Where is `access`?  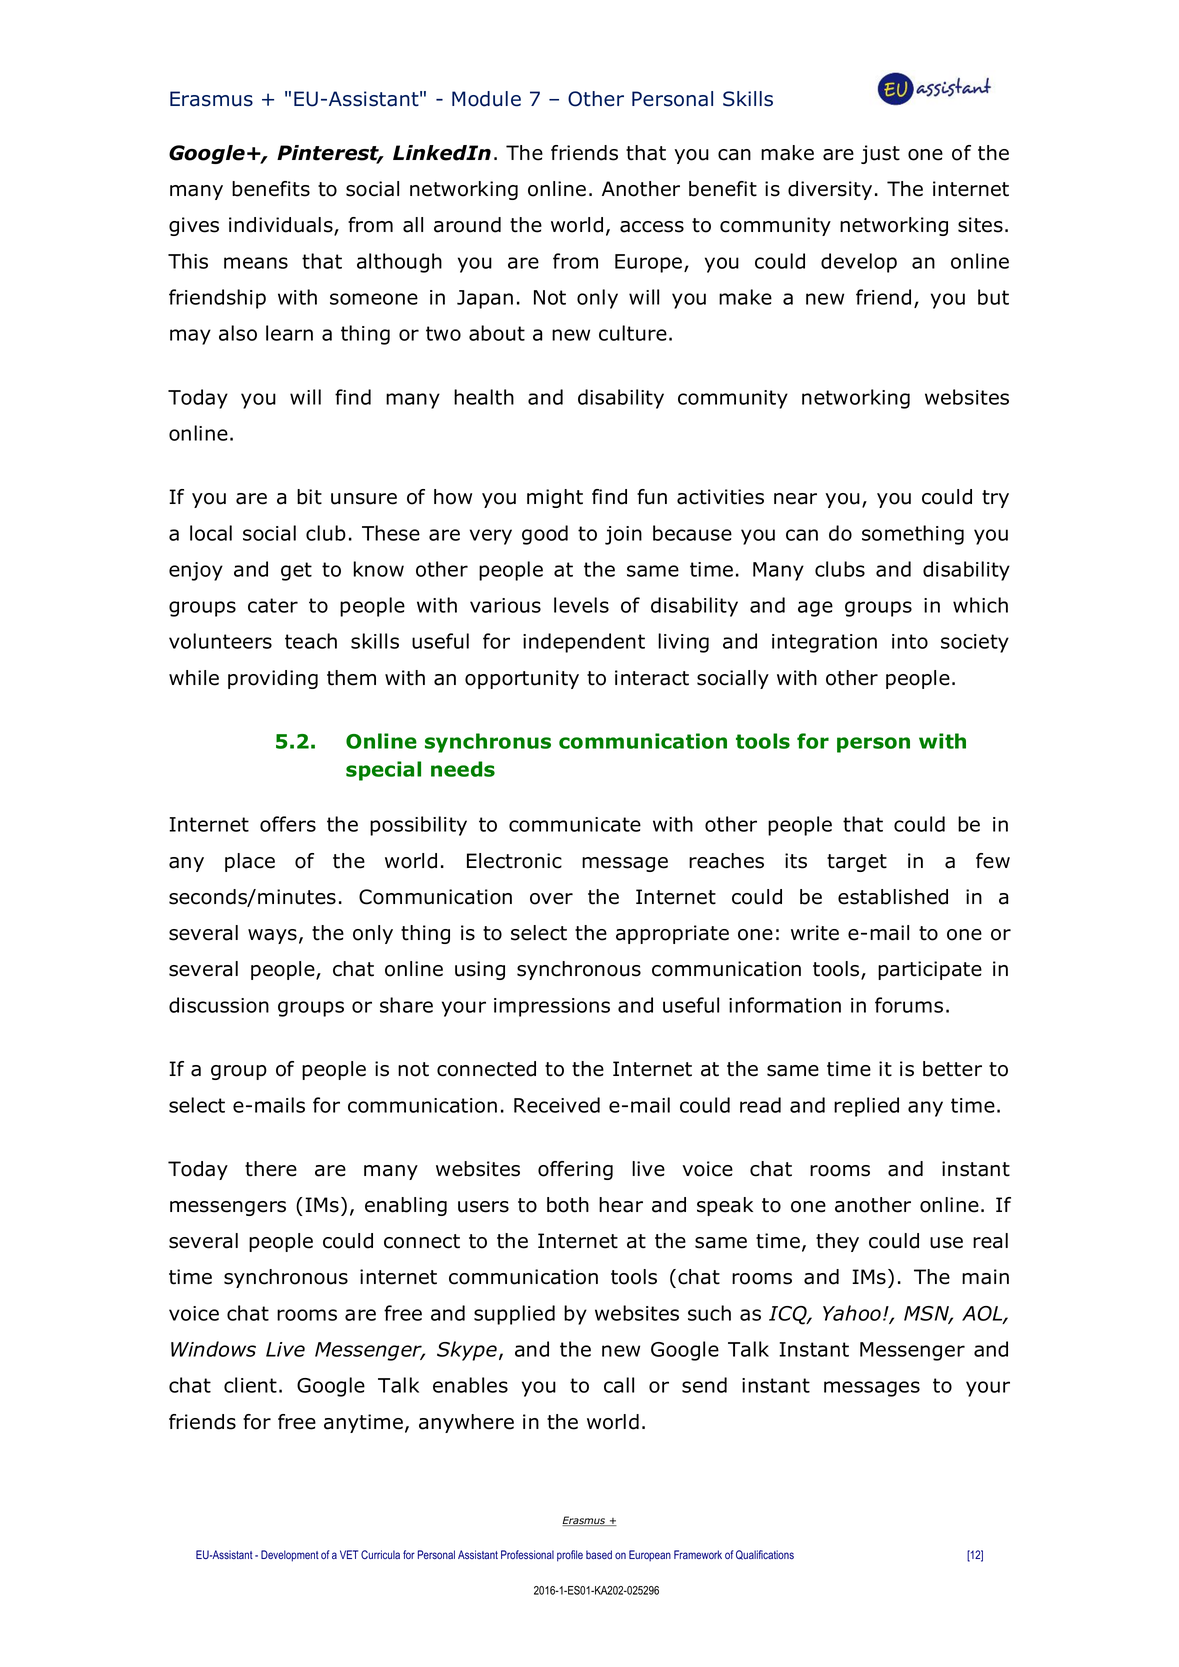 access is located at coordinates (652, 227).
